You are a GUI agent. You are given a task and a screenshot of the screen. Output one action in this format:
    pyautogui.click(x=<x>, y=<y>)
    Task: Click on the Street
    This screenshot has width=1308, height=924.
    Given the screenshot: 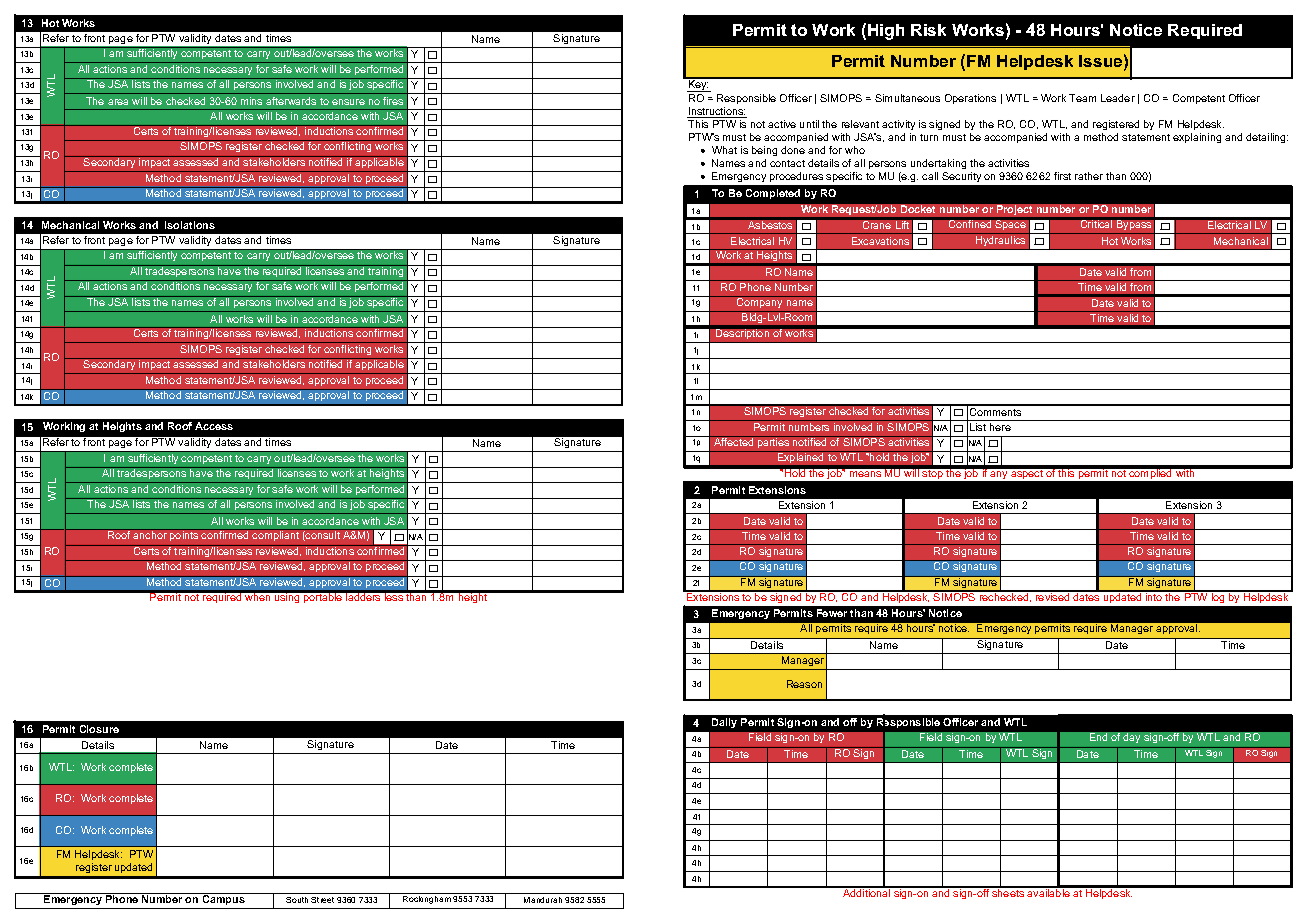 What is the action you would take?
    pyautogui.click(x=322, y=900)
